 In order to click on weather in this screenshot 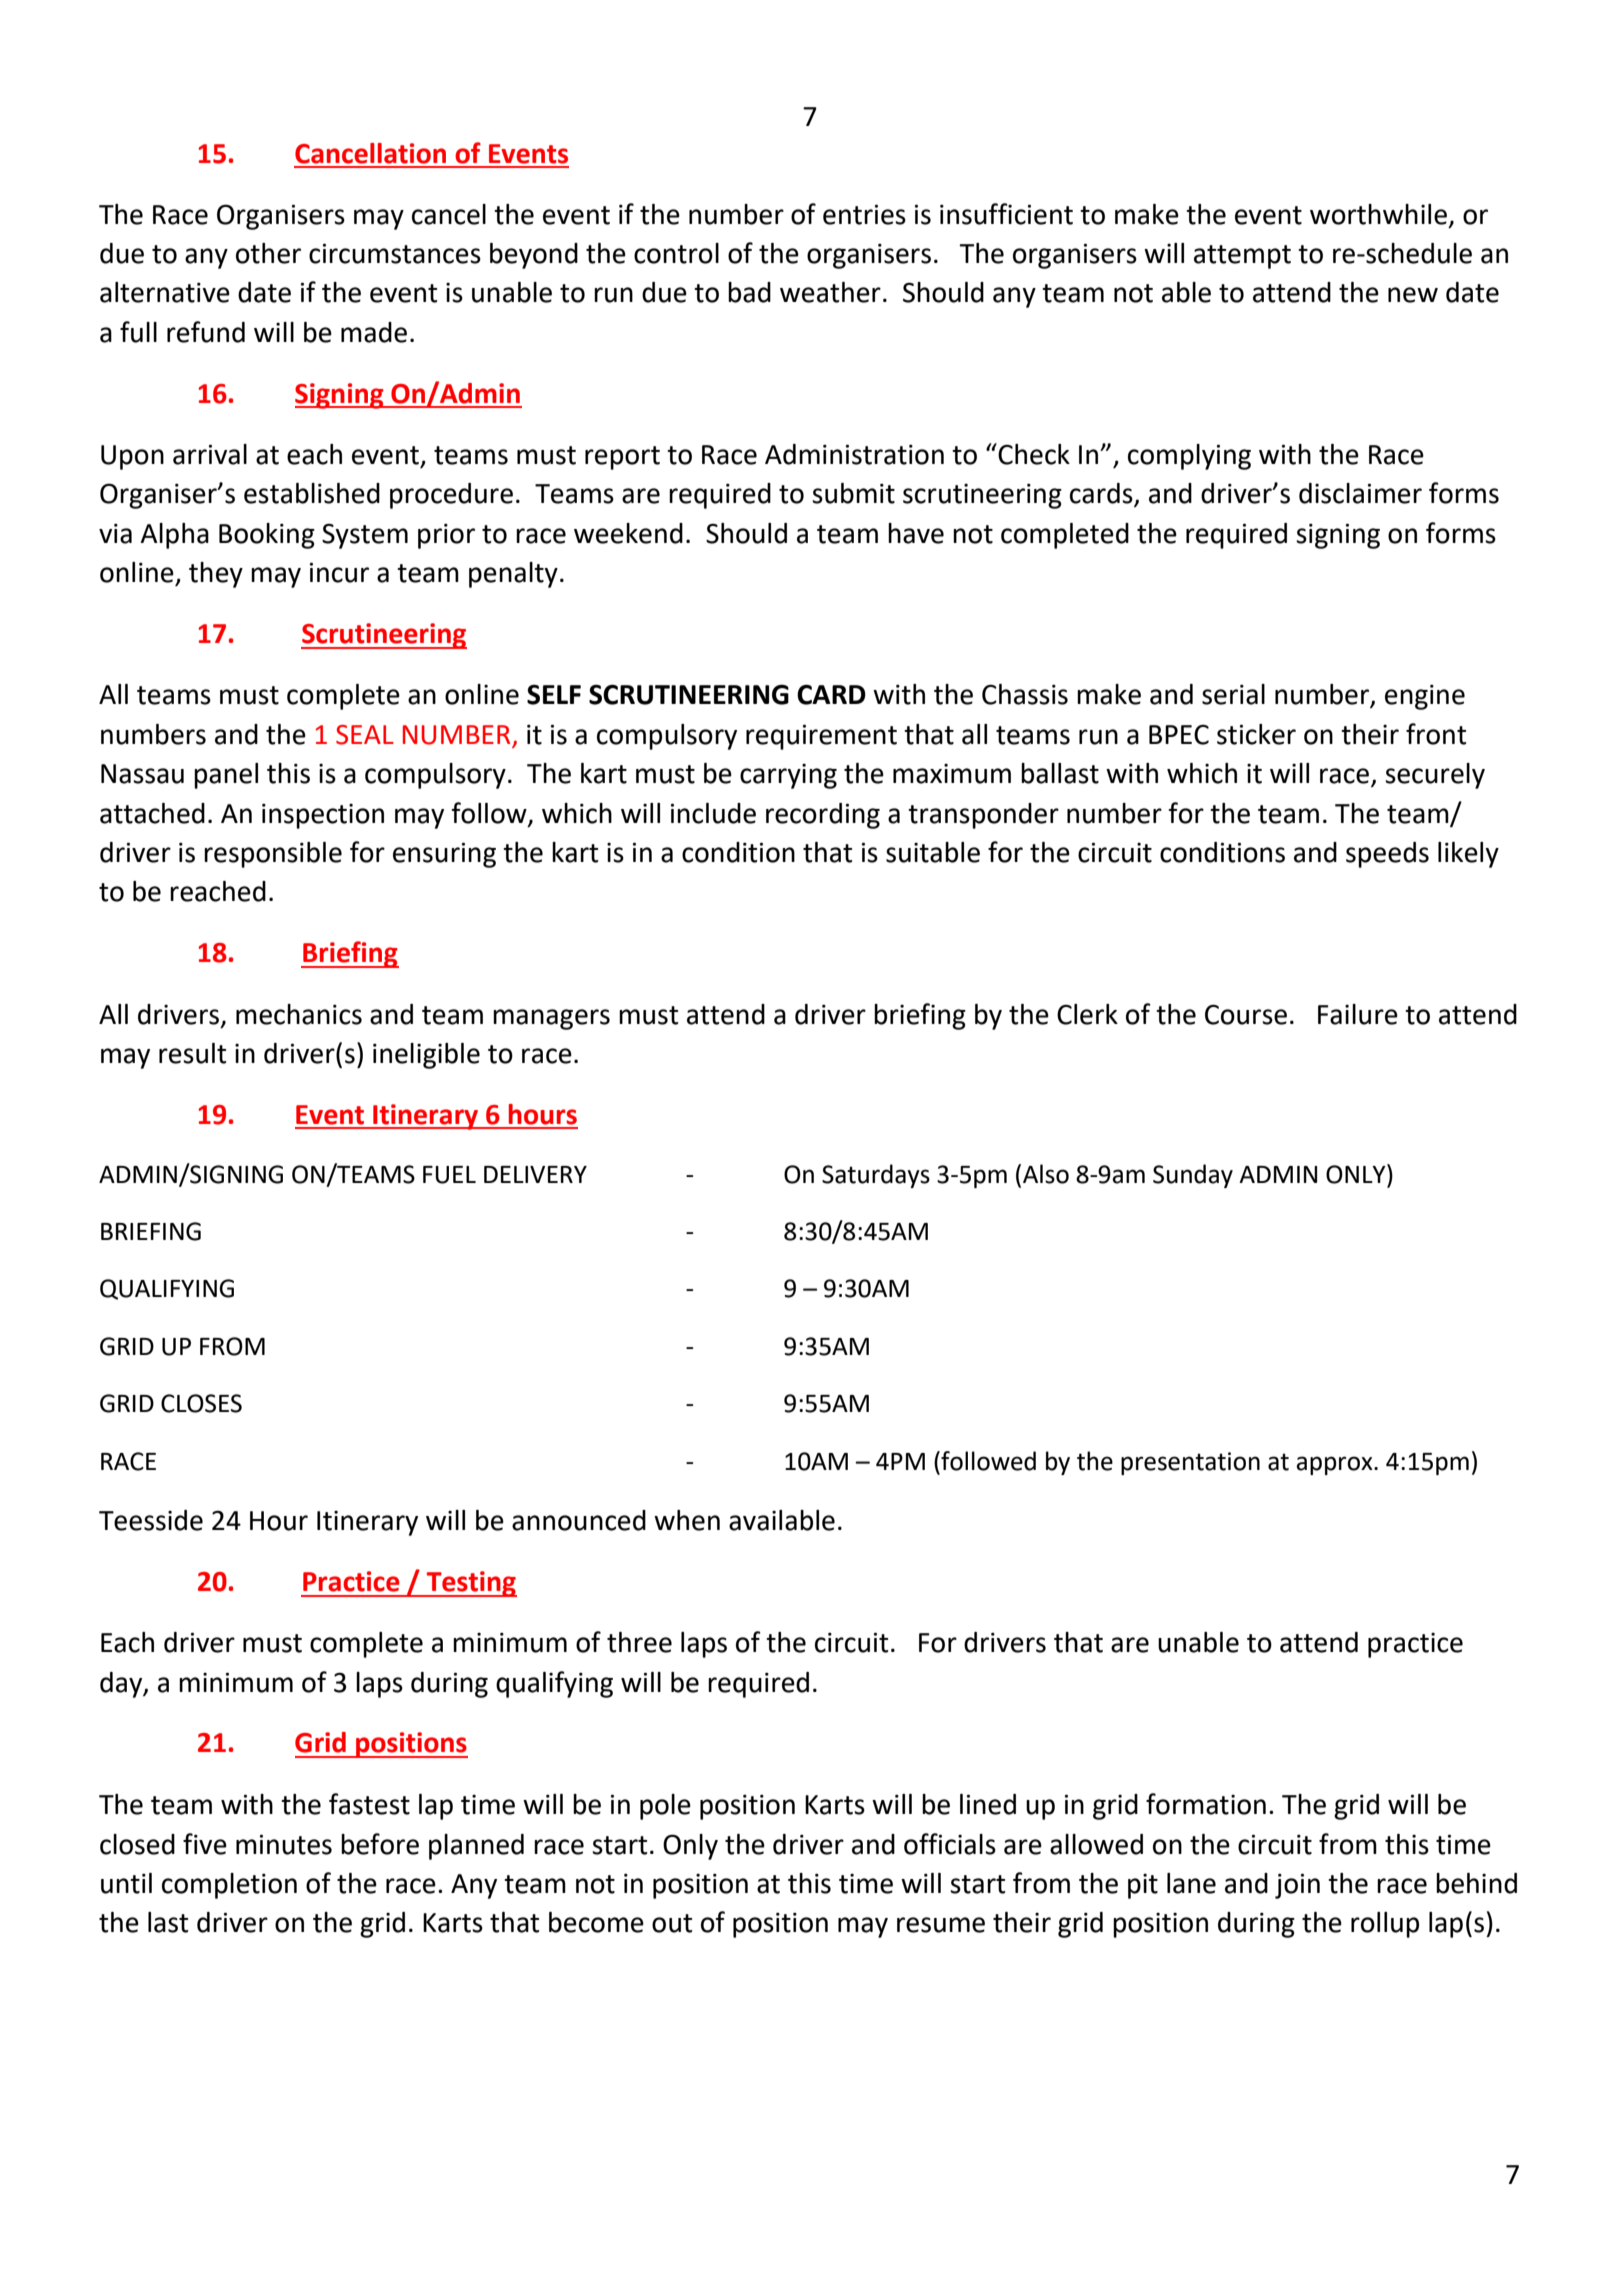, I will do `click(830, 292)`.
